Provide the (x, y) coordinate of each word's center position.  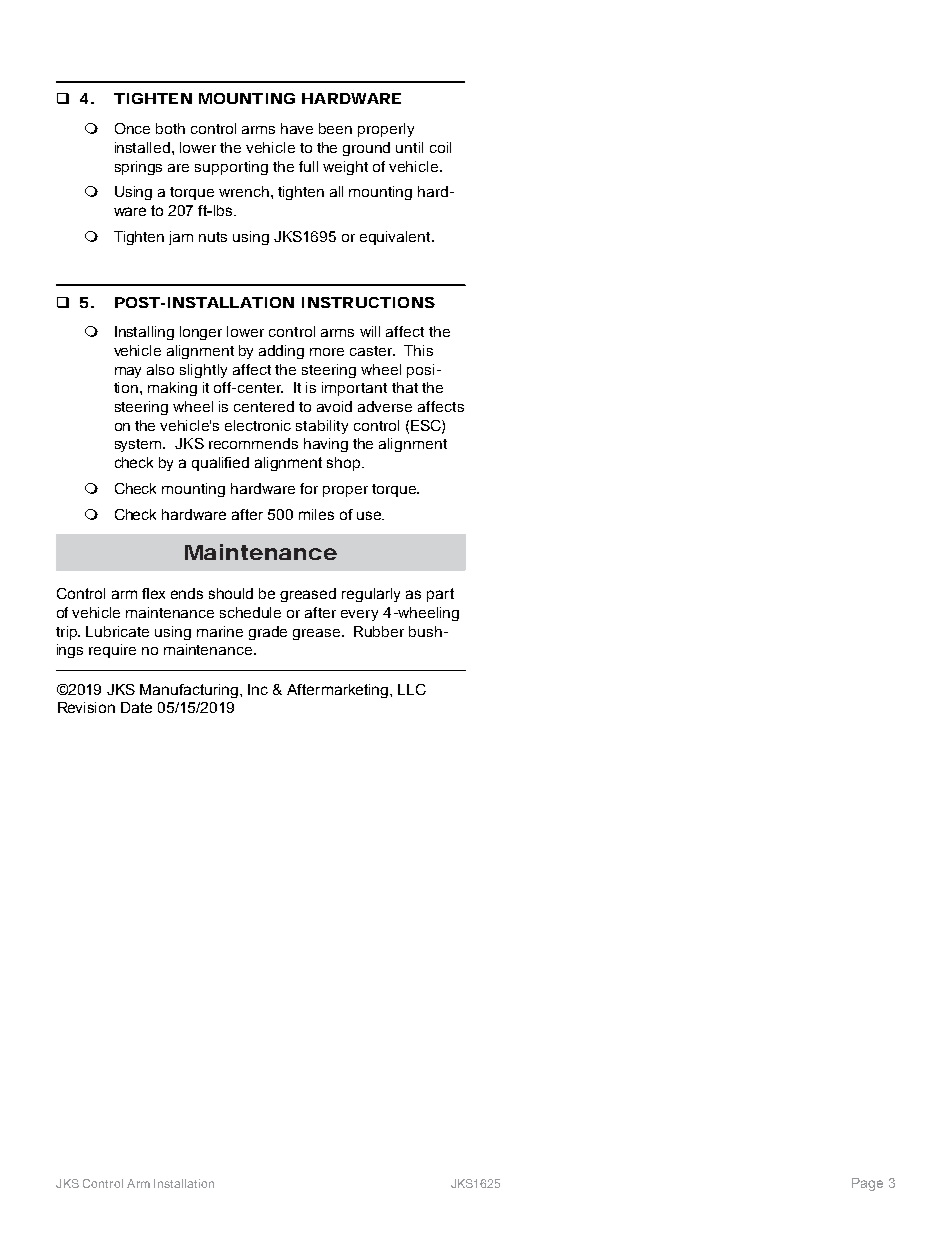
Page (867, 1184)
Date (136, 707)
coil (440, 147)
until (409, 147)
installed (144, 147)
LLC (412, 689)
